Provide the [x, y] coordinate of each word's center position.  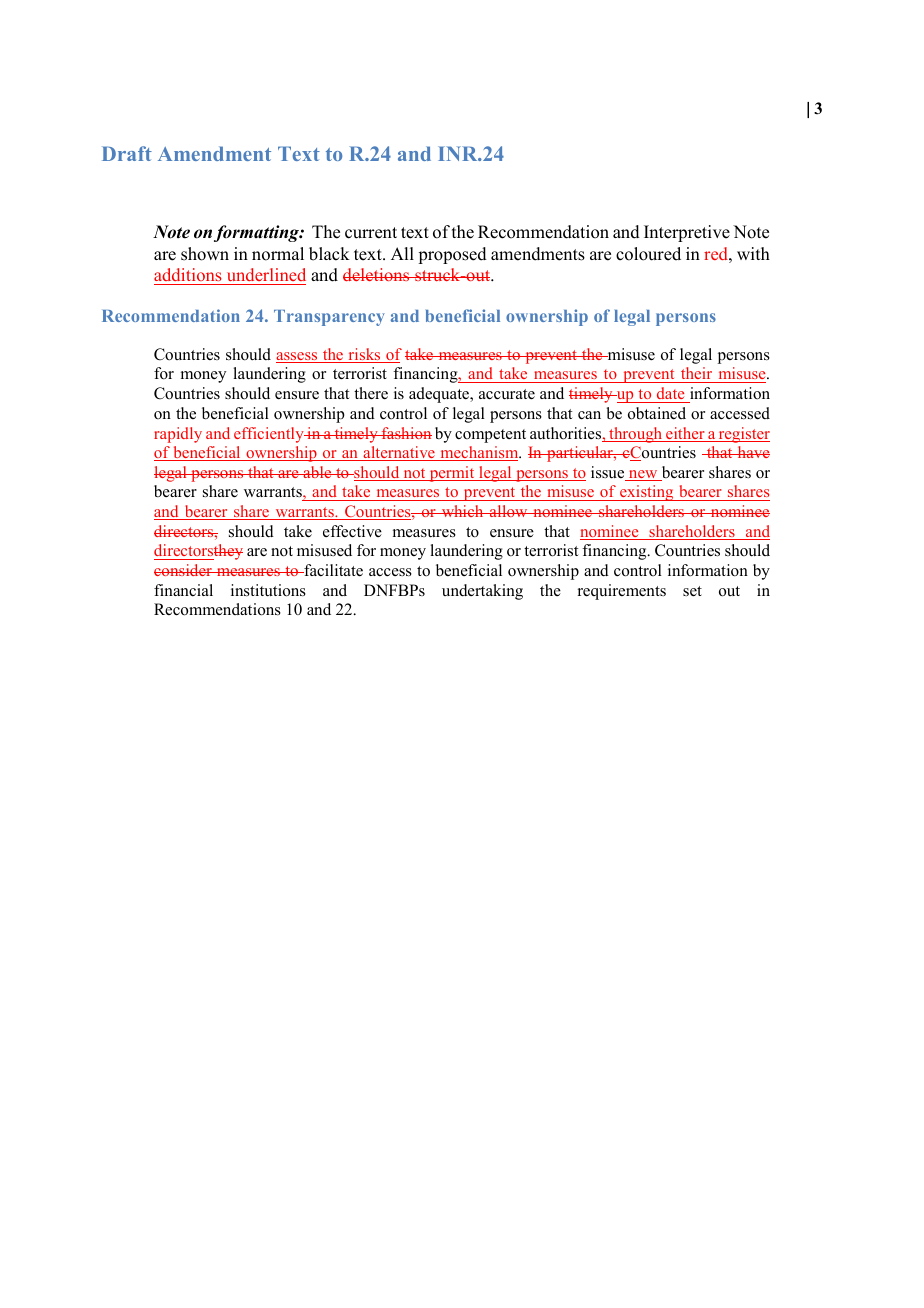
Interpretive [687, 233]
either [685, 434]
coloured [648, 254]
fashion [405, 433]
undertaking [482, 592]
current [371, 233]
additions [188, 274]
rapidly [178, 435]
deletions [377, 274]
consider [184, 570]
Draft [127, 153]
